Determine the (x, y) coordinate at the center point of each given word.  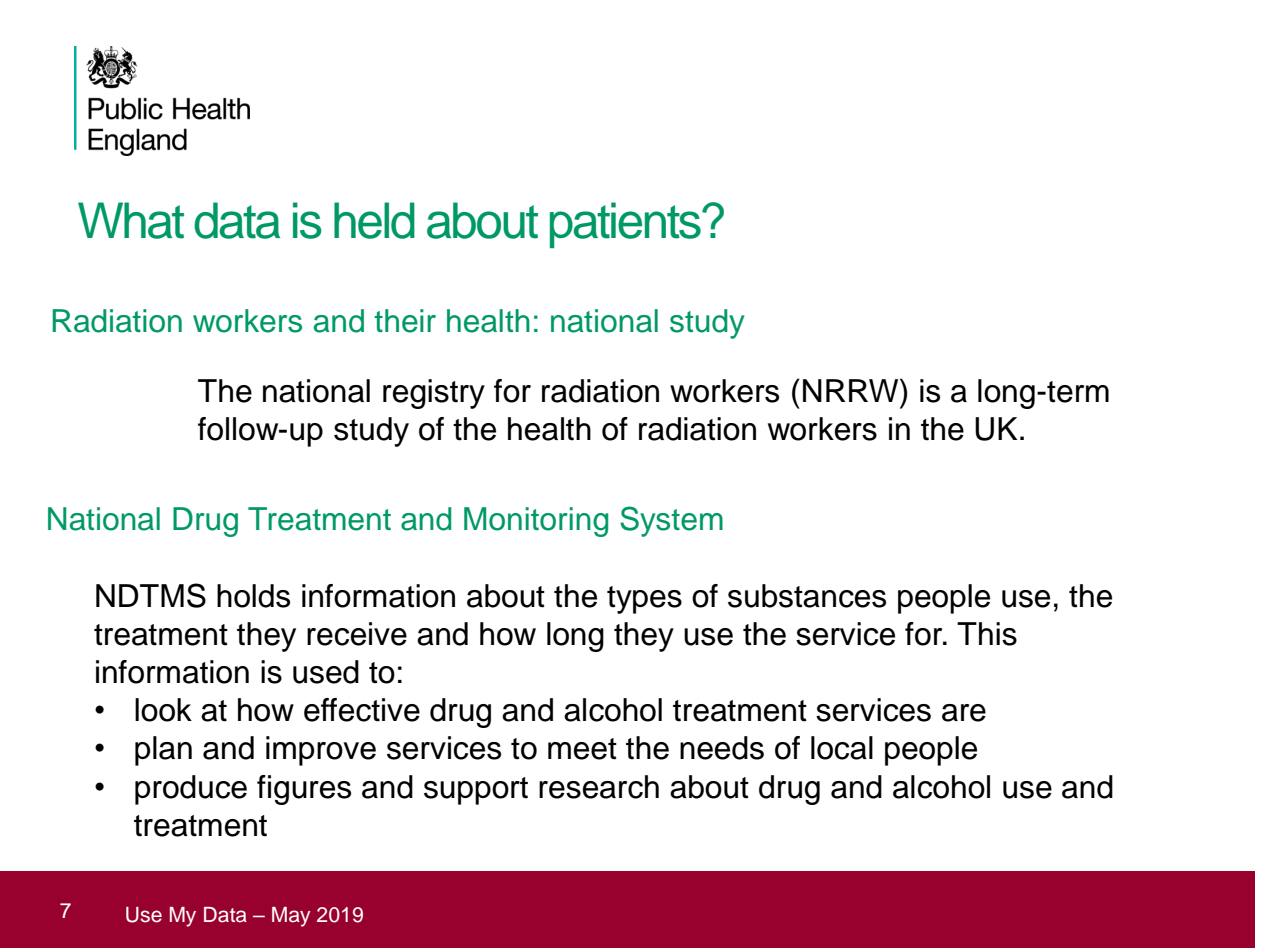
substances (807, 596)
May (291, 917)
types (644, 600)
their (405, 321)
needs (722, 748)
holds (253, 596)
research (599, 787)
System (671, 521)
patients (626, 225)
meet (582, 749)
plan (163, 751)
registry (434, 394)
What (131, 220)
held (374, 220)
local (842, 748)
